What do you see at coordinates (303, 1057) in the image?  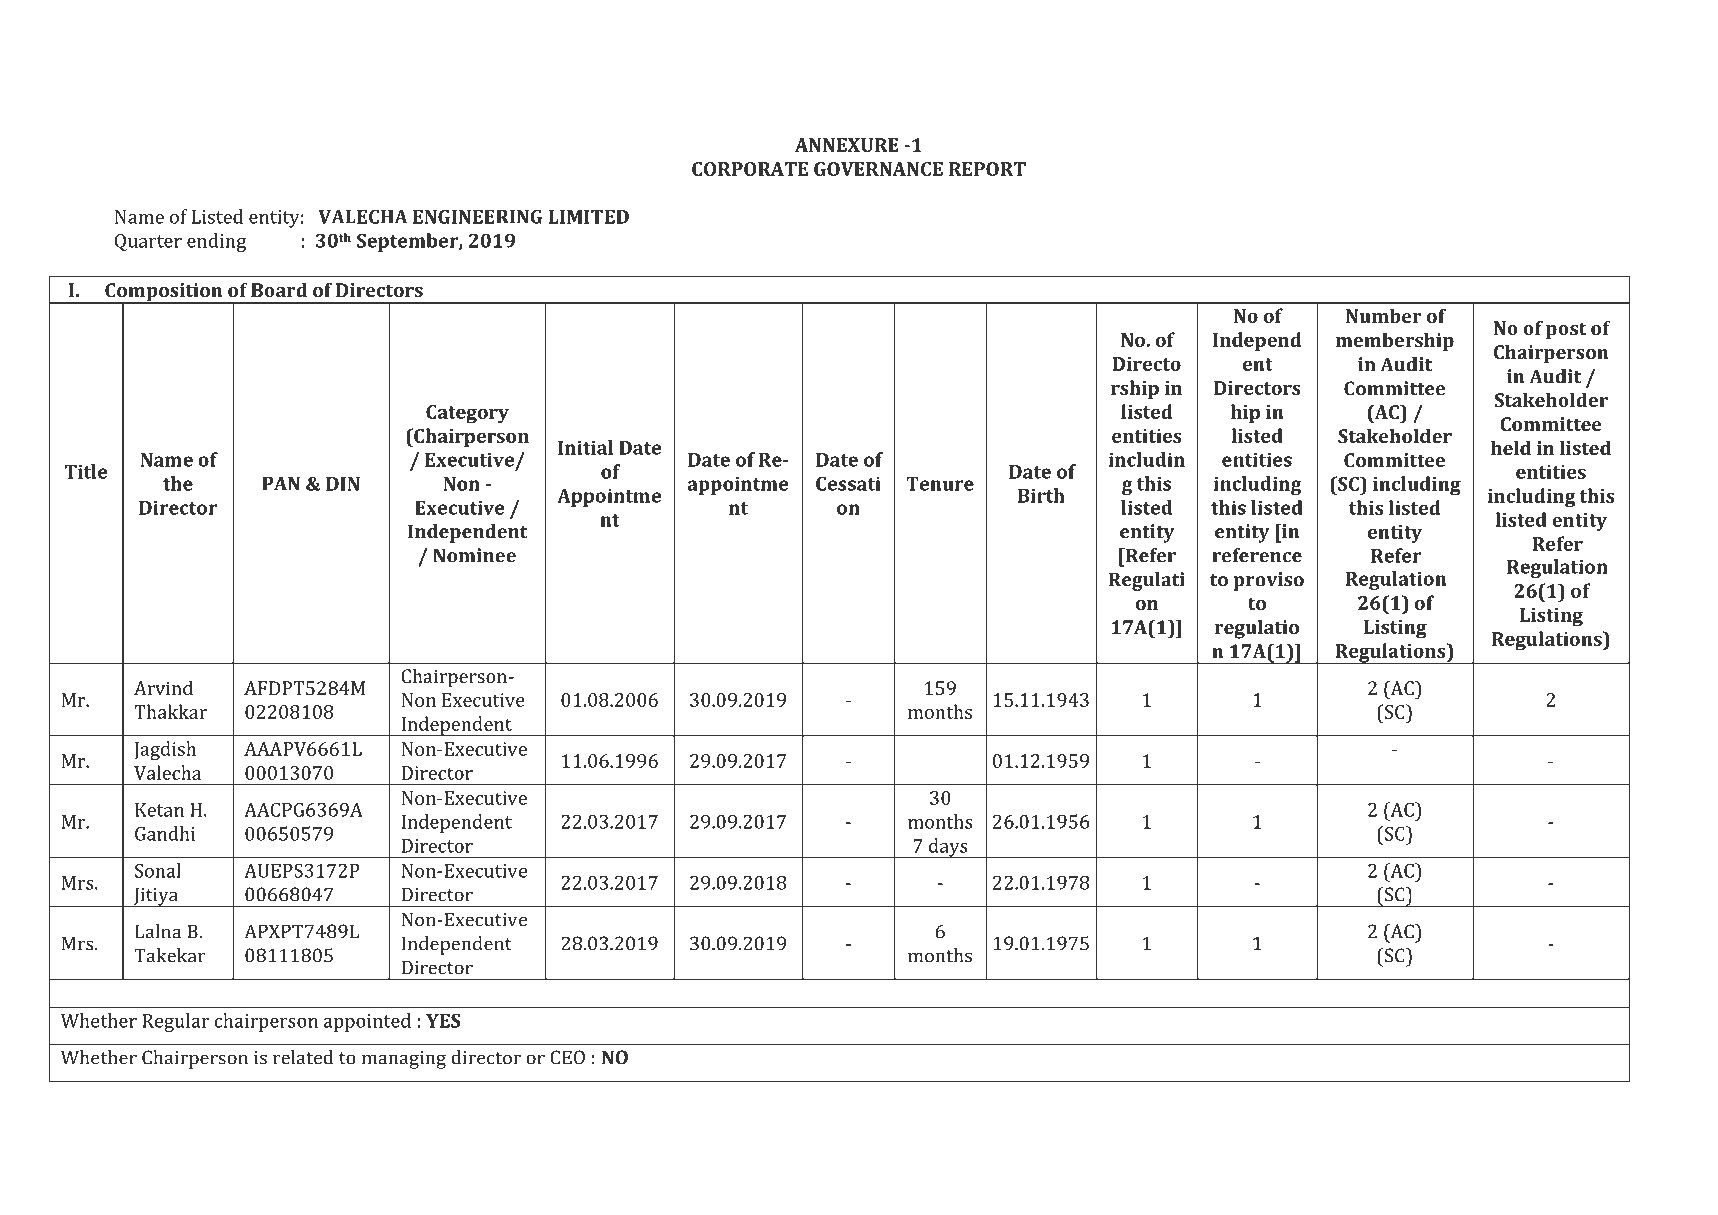 I see `related` at bounding box center [303, 1057].
